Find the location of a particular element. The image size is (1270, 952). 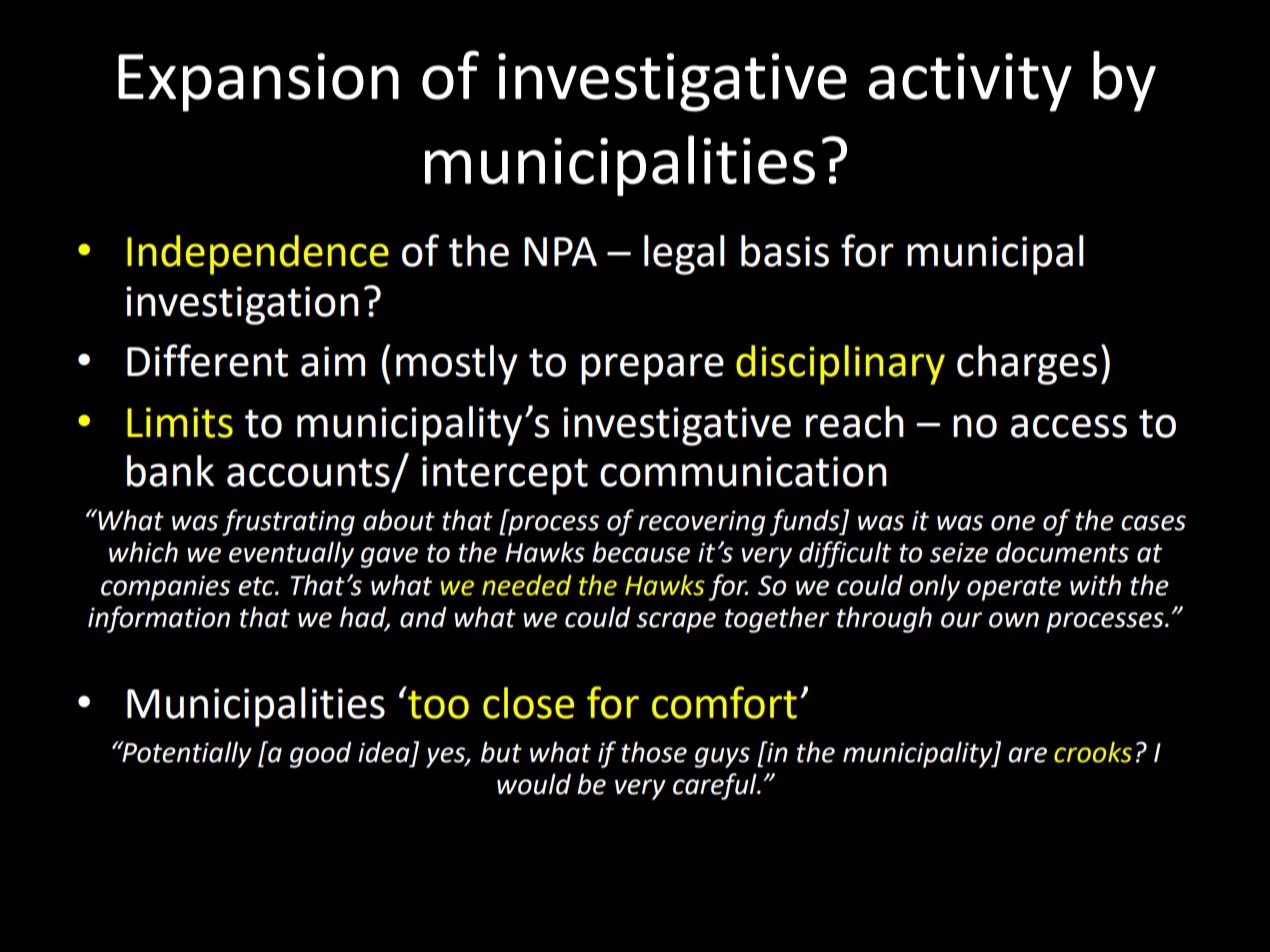

basis is located at coordinates (785, 251).
